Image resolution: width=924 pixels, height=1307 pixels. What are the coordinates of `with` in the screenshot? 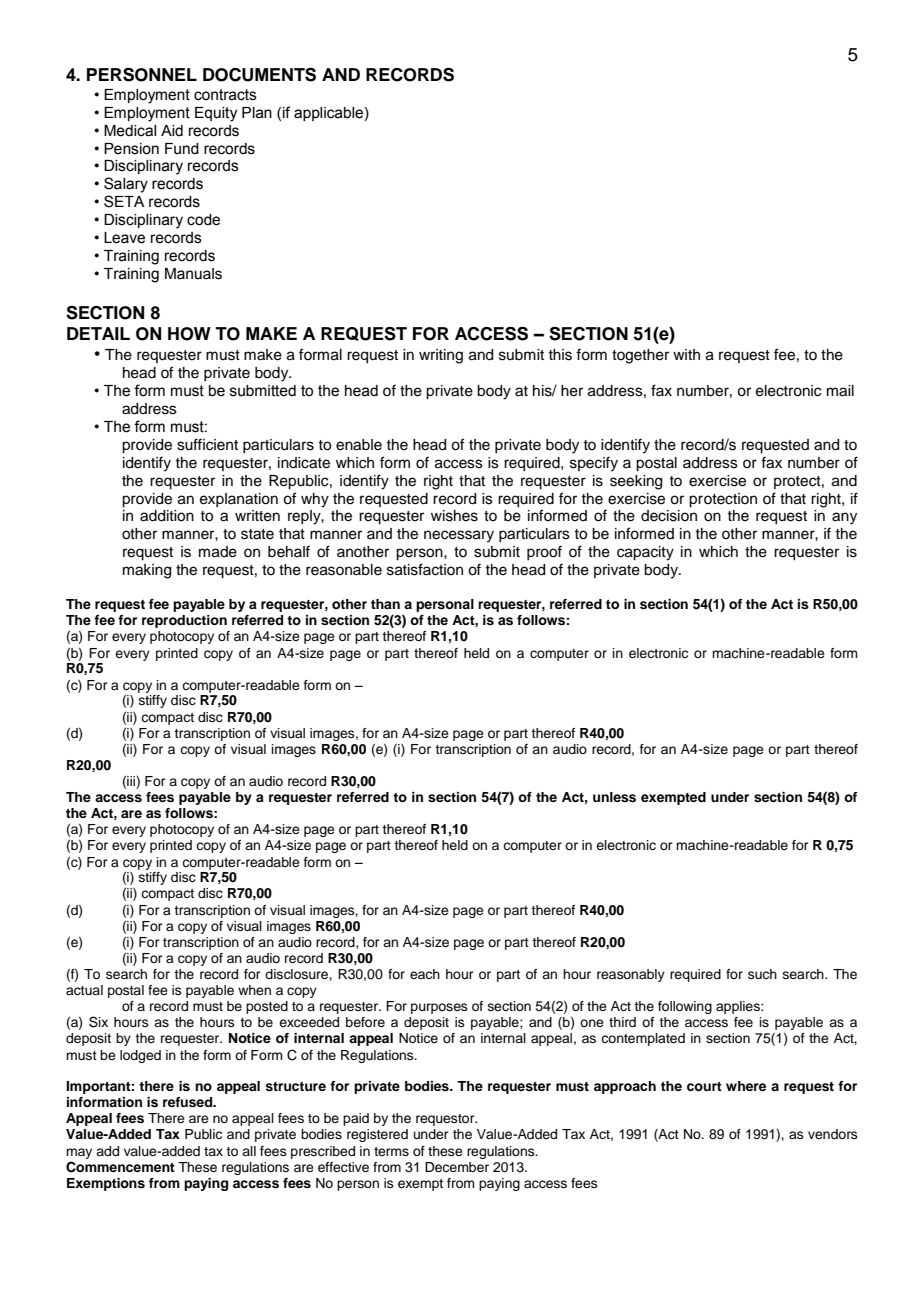 It's located at (686, 354).
